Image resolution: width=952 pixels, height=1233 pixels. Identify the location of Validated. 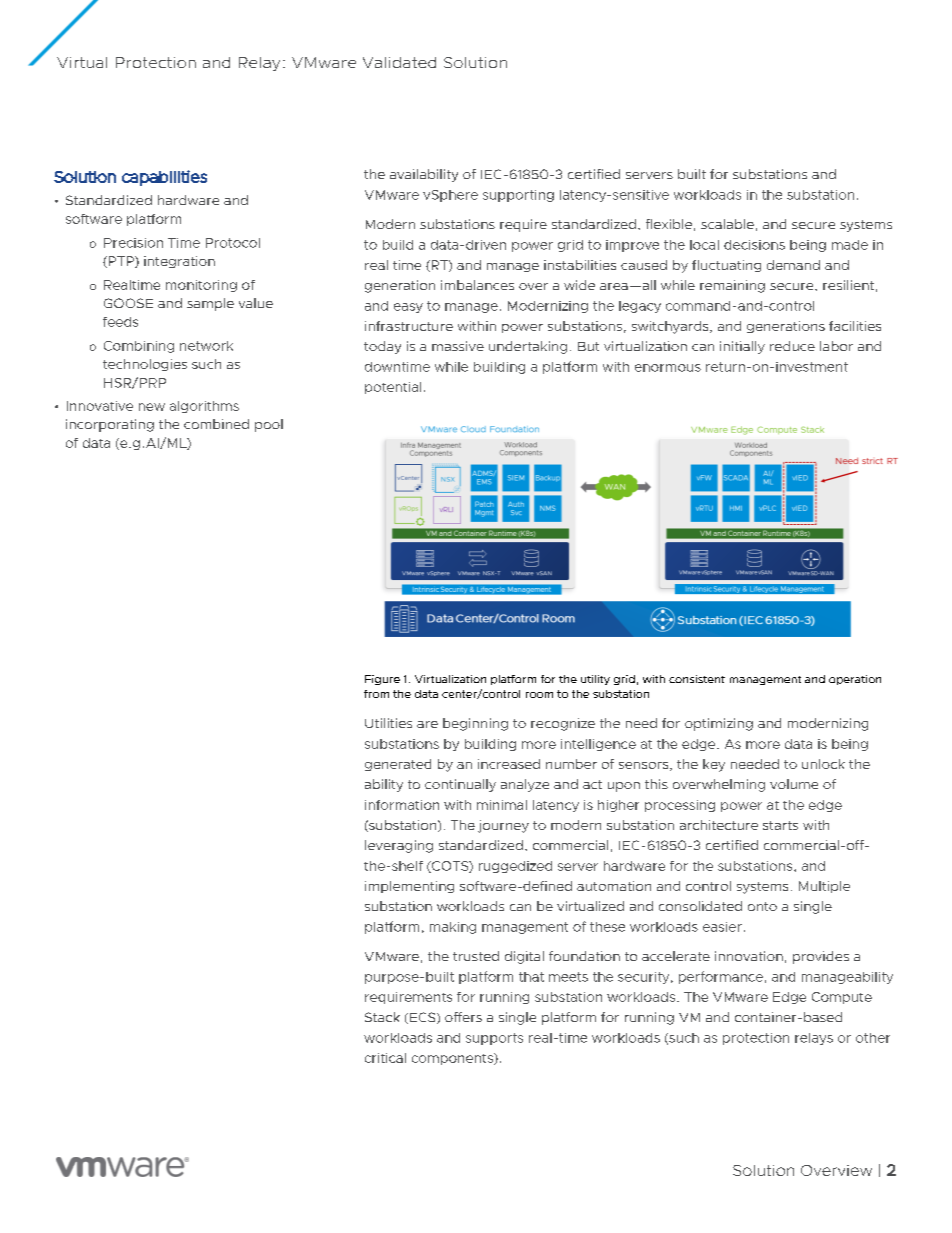
(399, 62).
